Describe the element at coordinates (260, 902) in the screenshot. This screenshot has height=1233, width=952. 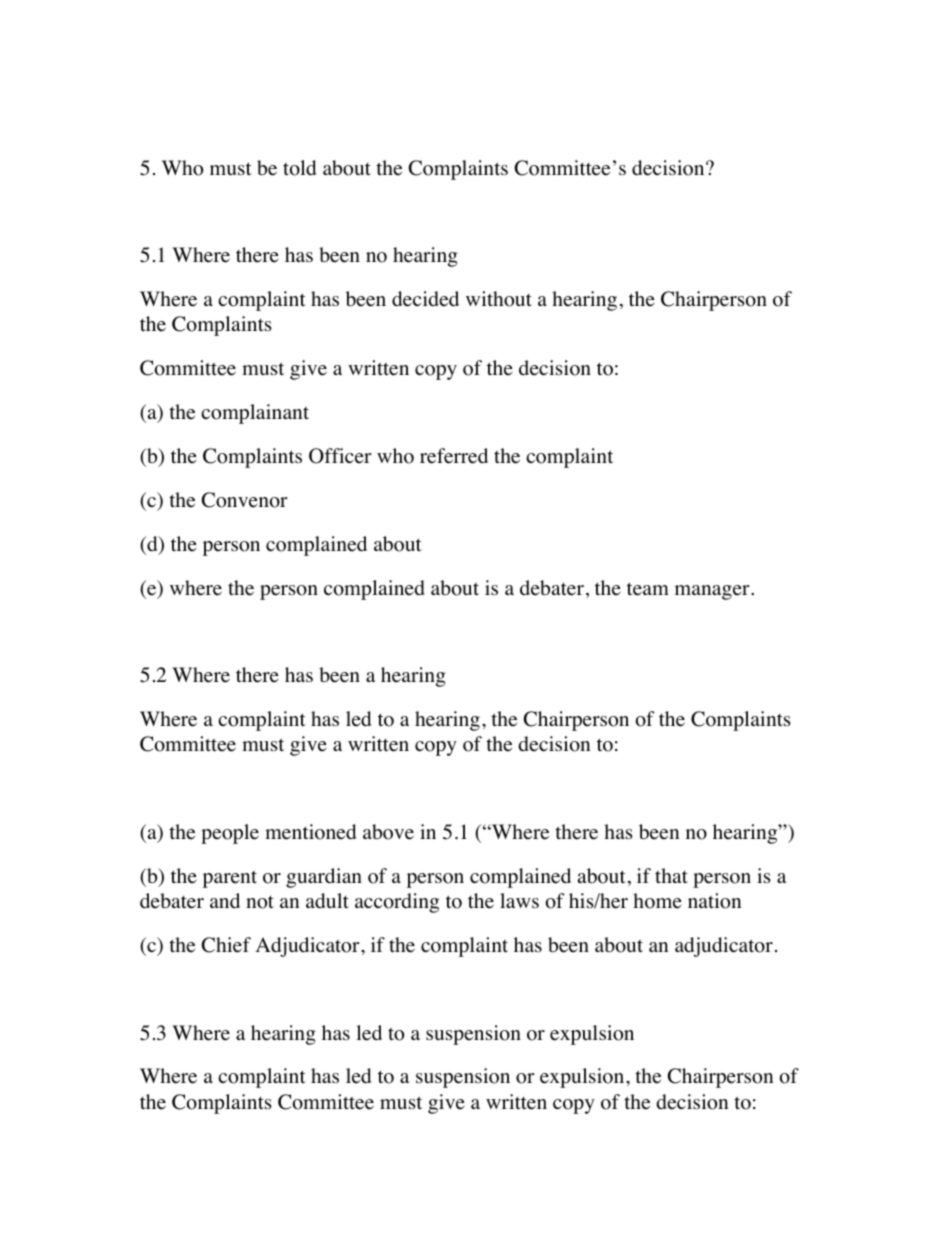
I see `not` at that location.
